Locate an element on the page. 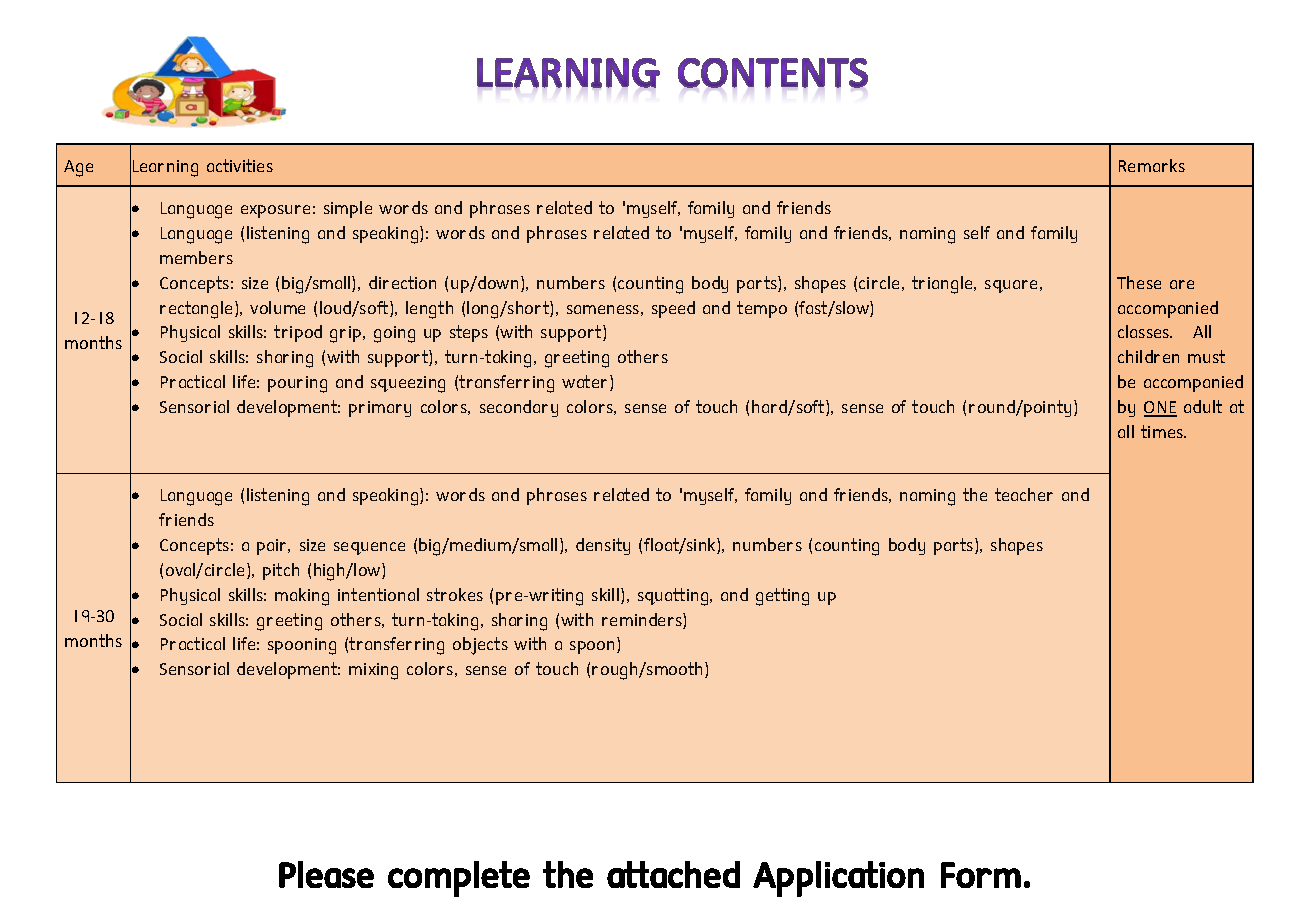 This page has width=1308, height=924. teacher is located at coordinates (1024, 494).
